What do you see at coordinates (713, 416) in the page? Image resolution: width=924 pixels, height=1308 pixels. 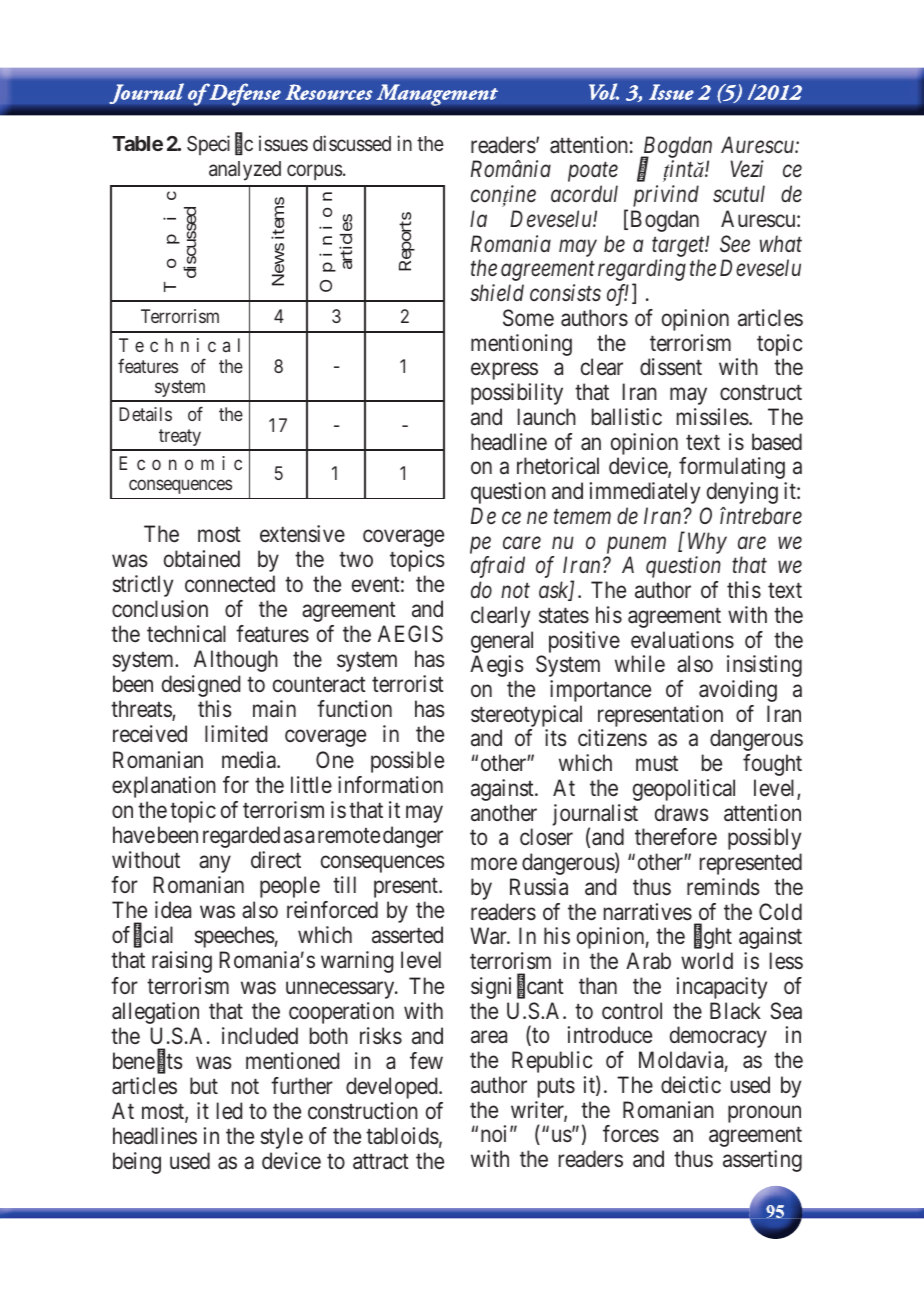 I see `missiles` at bounding box center [713, 416].
